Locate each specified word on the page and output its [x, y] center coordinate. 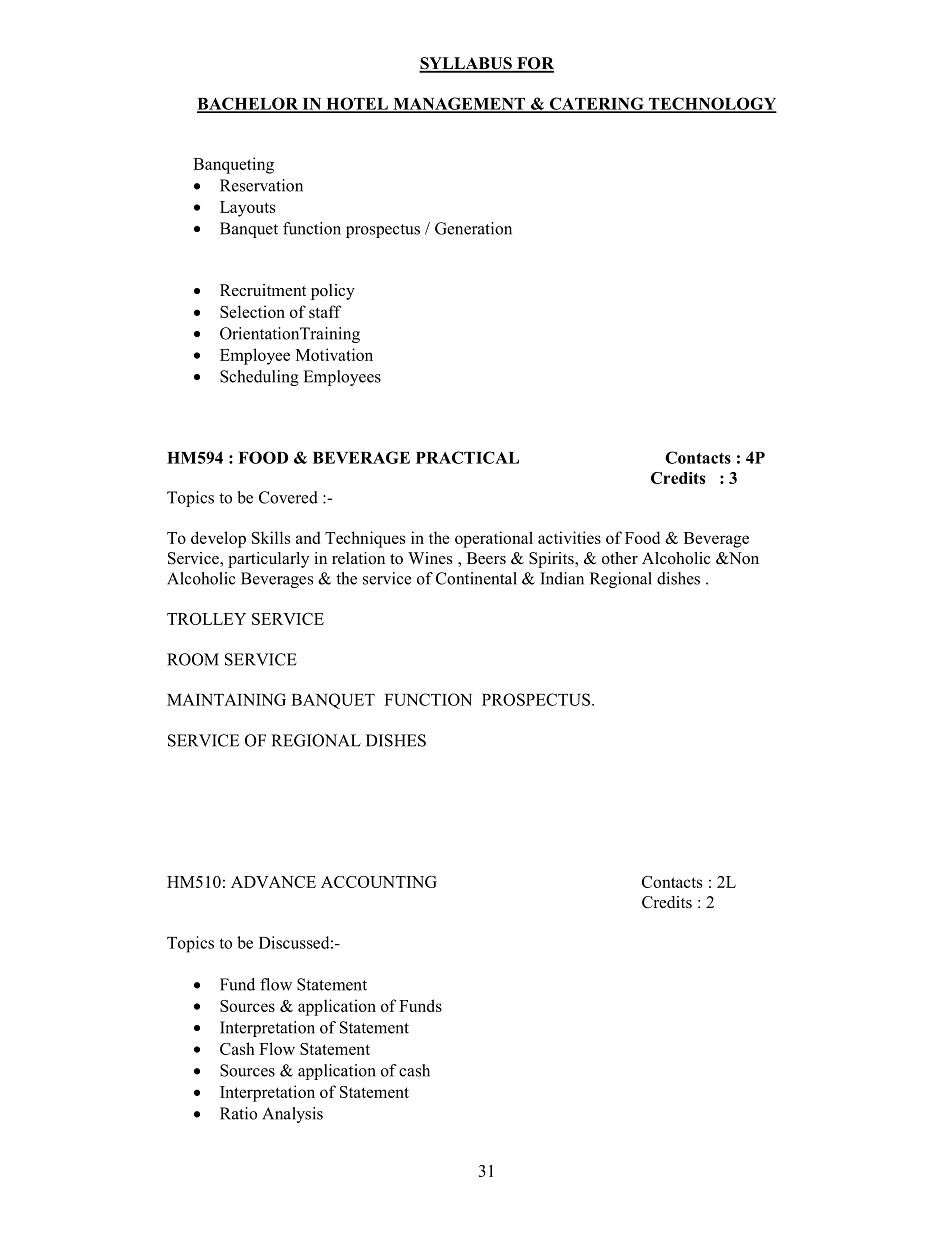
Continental [476, 578]
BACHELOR [249, 104]
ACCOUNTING [379, 882]
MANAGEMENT [459, 104]
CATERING [596, 104]
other [620, 558]
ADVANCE [273, 882]
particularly [268, 560]
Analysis [292, 1115]
